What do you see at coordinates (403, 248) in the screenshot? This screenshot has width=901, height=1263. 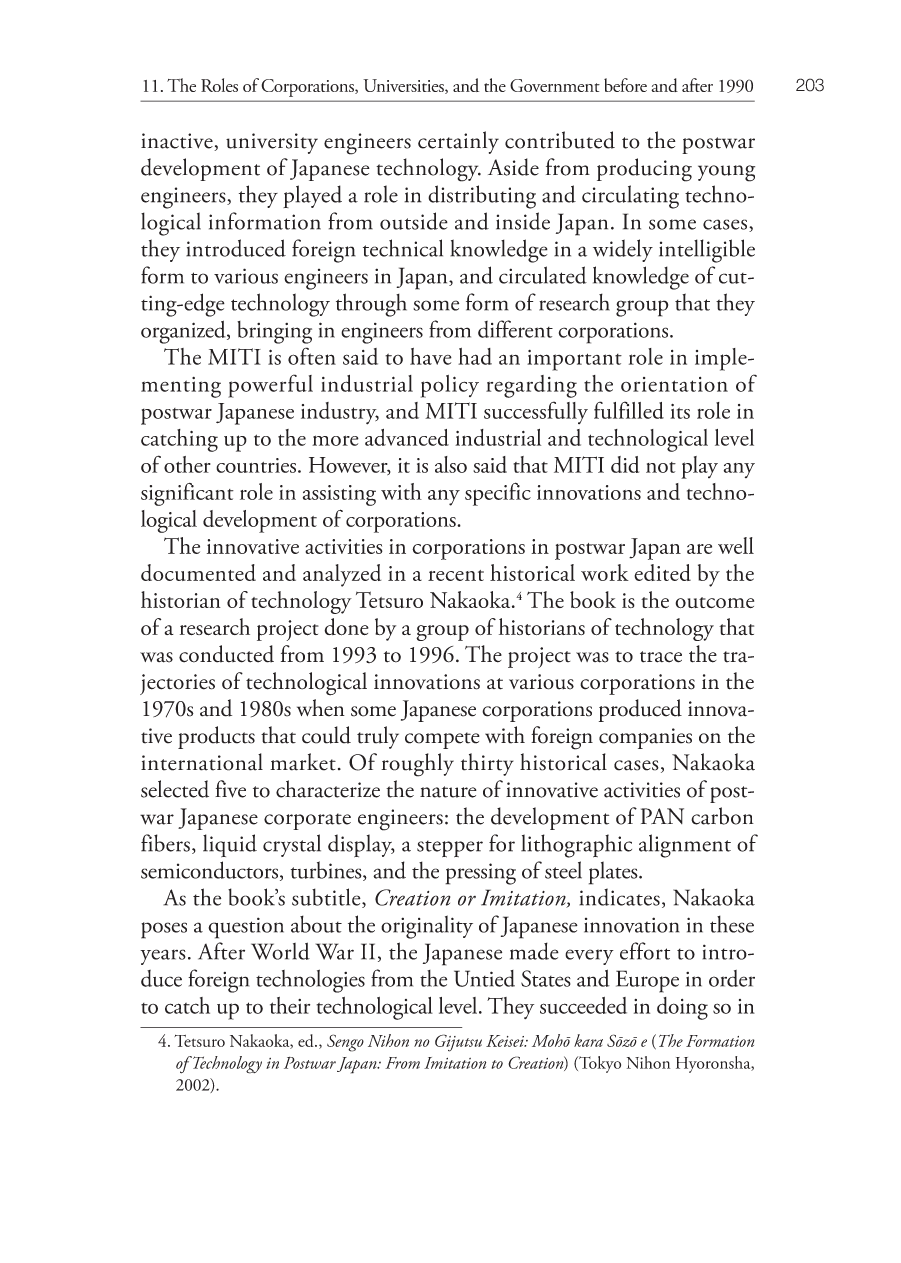 I see `technical` at bounding box center [403, 248].
